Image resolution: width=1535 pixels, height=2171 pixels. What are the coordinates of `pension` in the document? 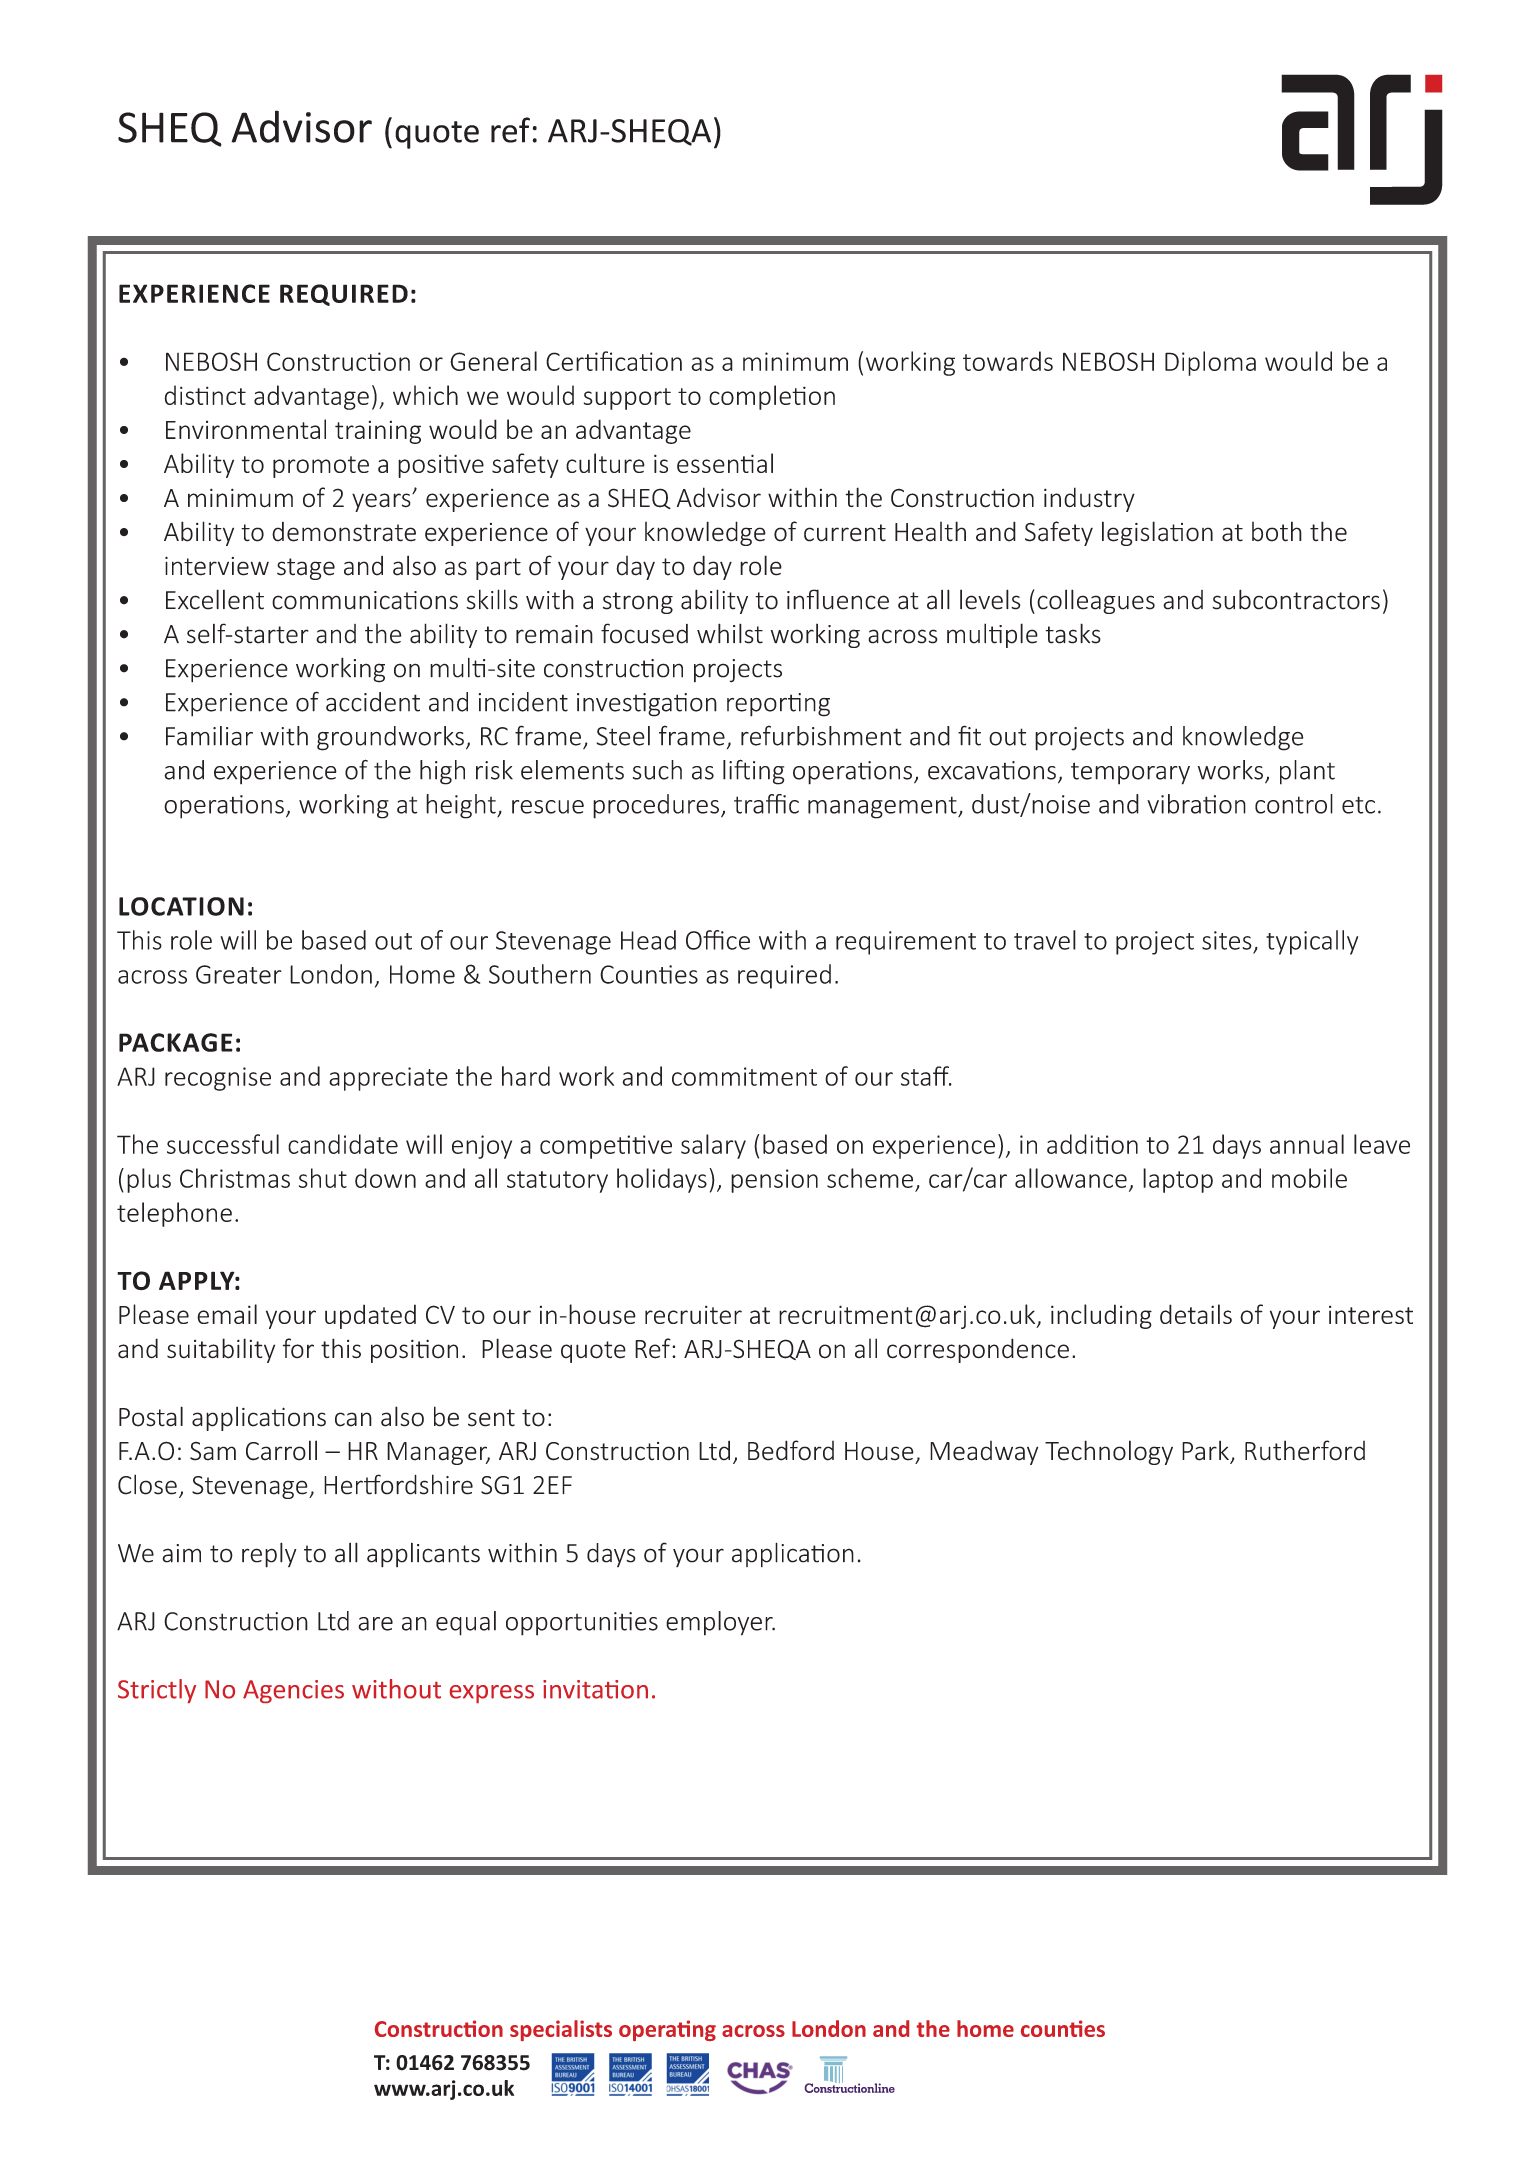 It's located at (774, 1181).
